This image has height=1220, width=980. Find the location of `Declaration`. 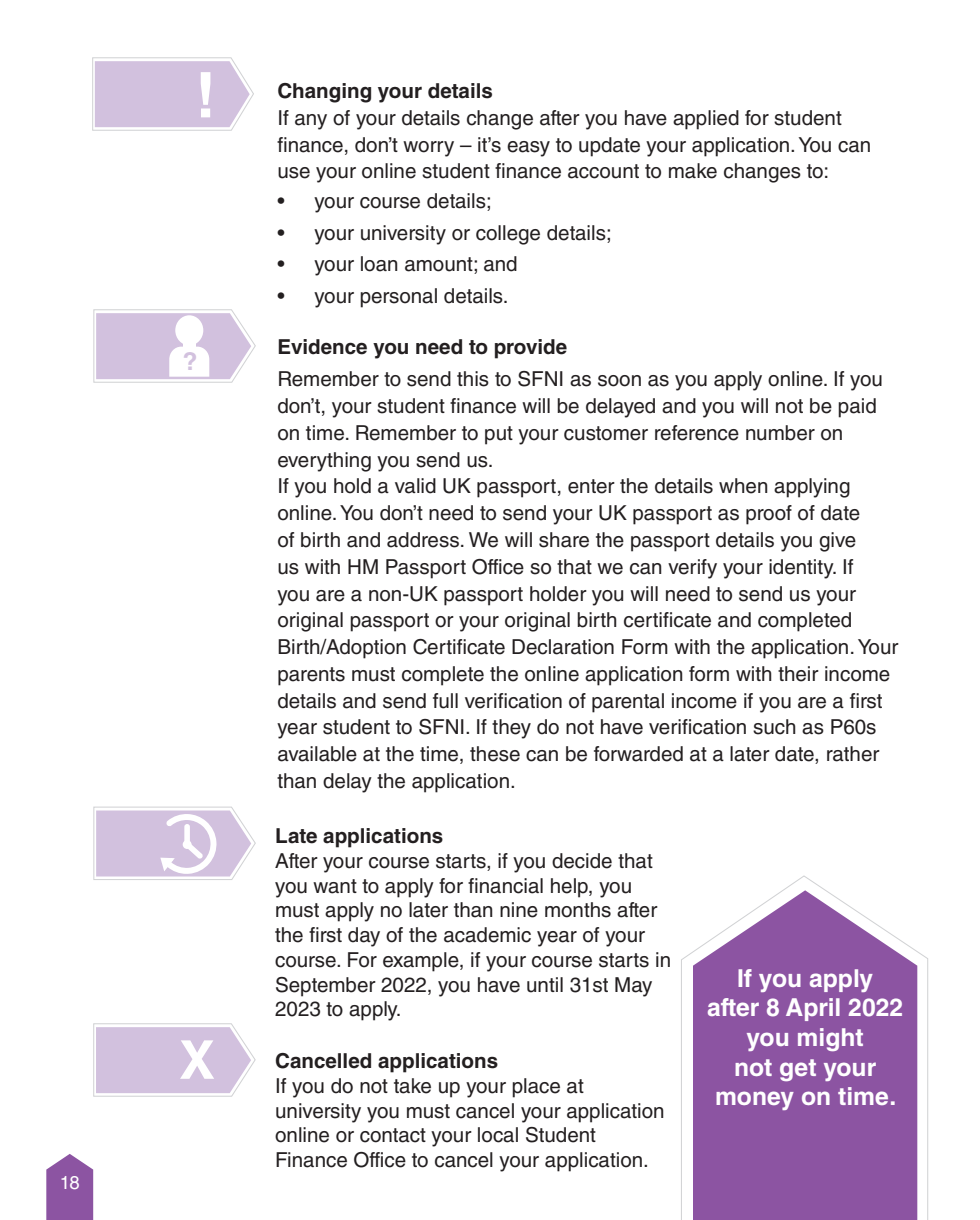

Declaration is located at coordinates (563, 647).
